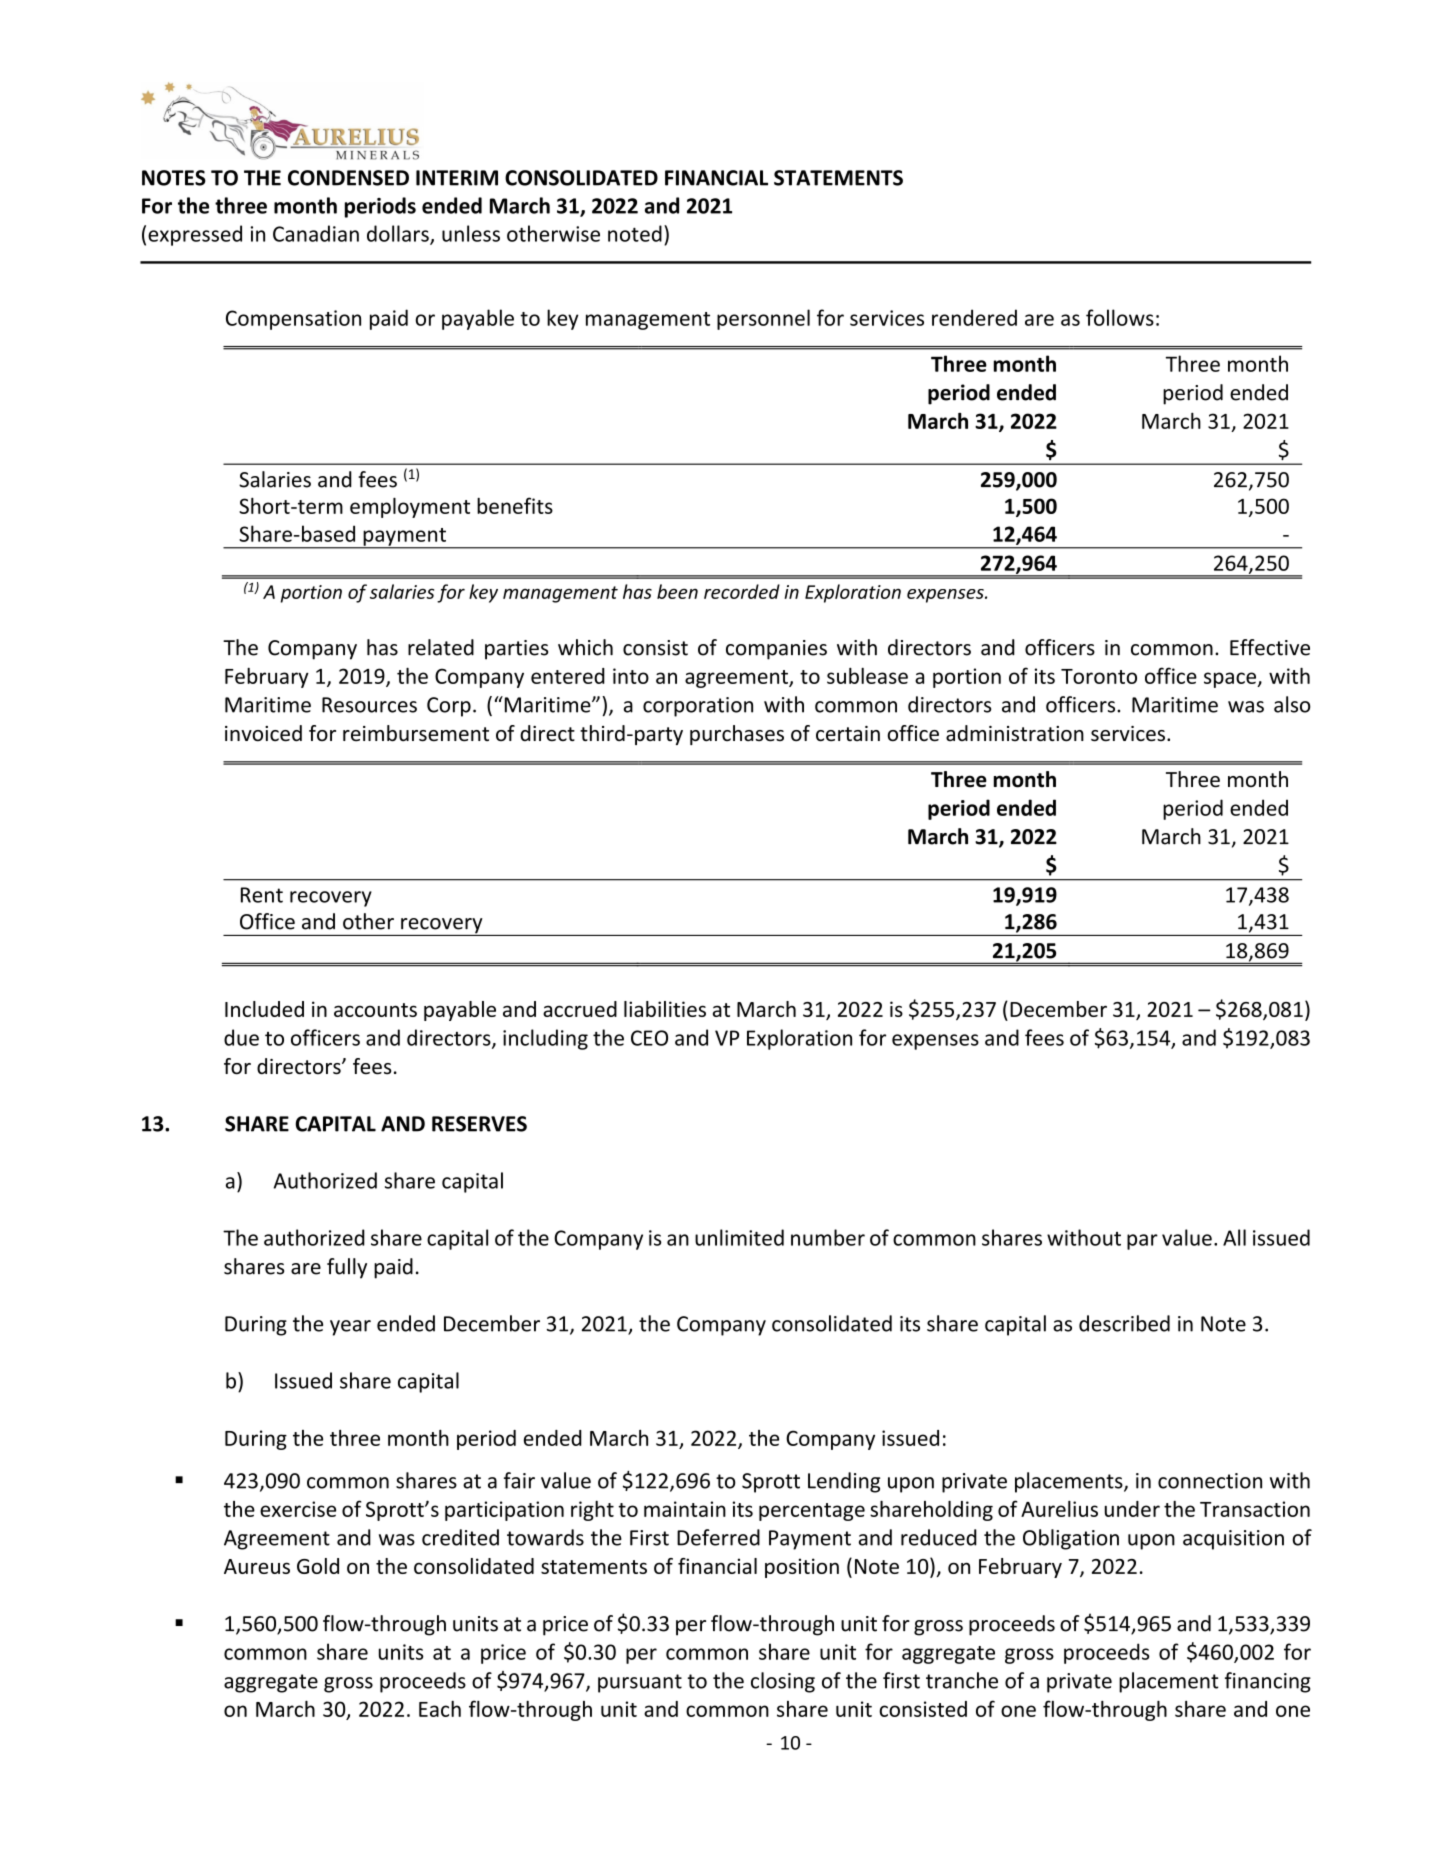  Describe the element at coordinates (440, 1709) in the screenshot. I see `Each` at that location.
